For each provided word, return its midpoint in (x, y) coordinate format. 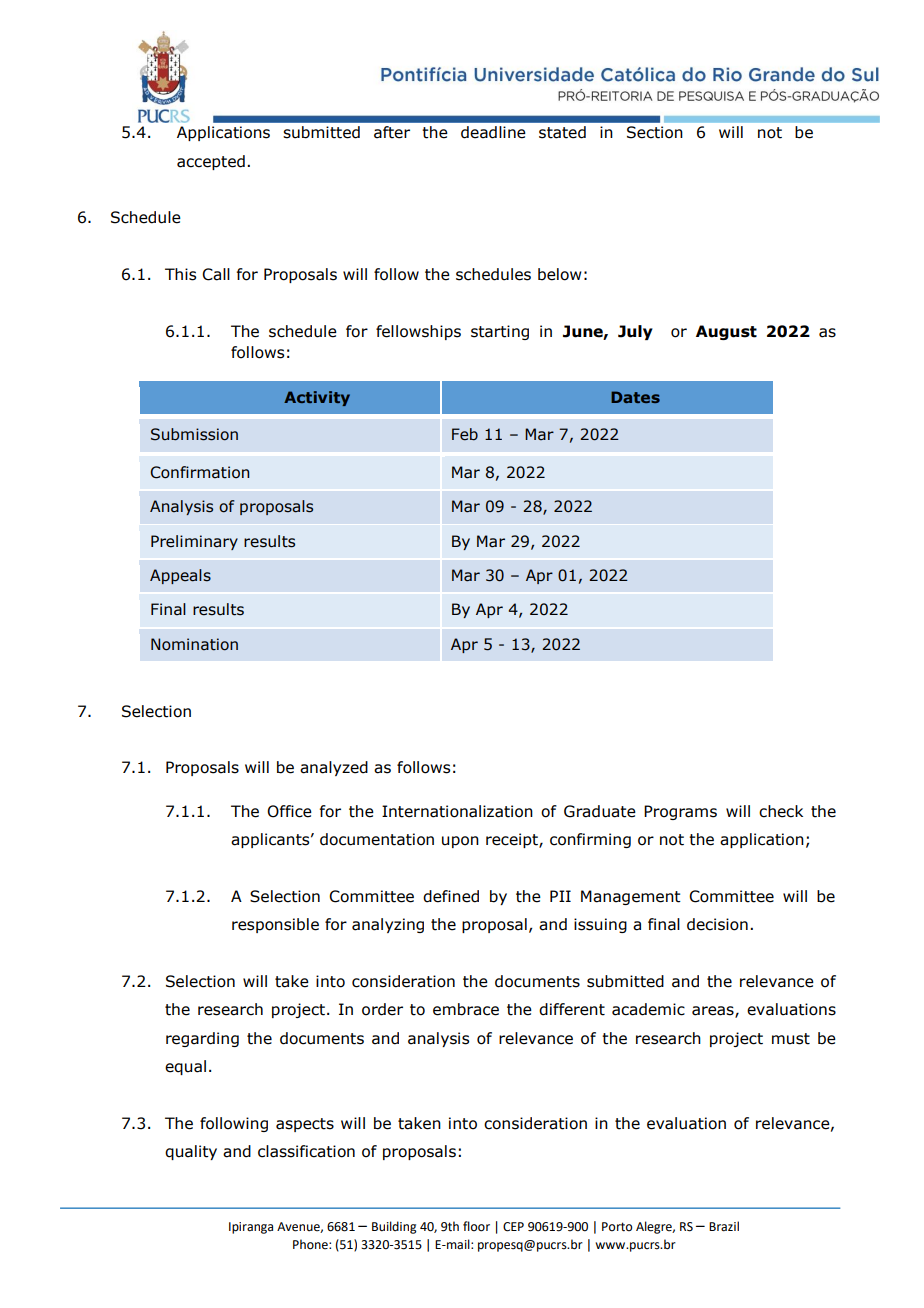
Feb (465, 434)
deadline (493, 132)
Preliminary (194, 542)
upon (460, 842)
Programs (680, 812)
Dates (635, 397)
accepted (211, 162)
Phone (311, 1244)
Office (289, 811)
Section (655, 132)
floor (476, 1226)
